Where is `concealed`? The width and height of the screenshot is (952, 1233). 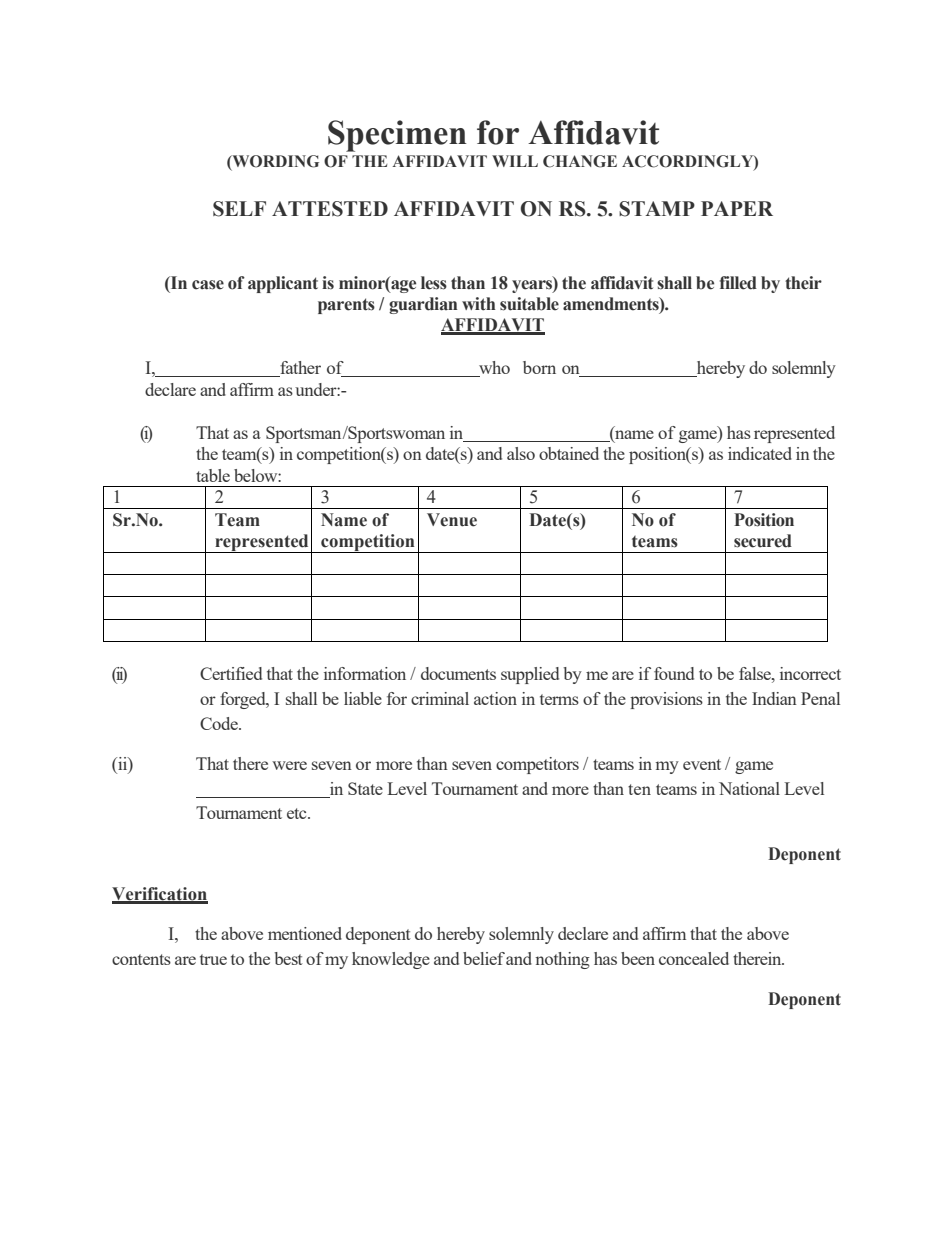
concealed is located at coordinates (694, 958).
